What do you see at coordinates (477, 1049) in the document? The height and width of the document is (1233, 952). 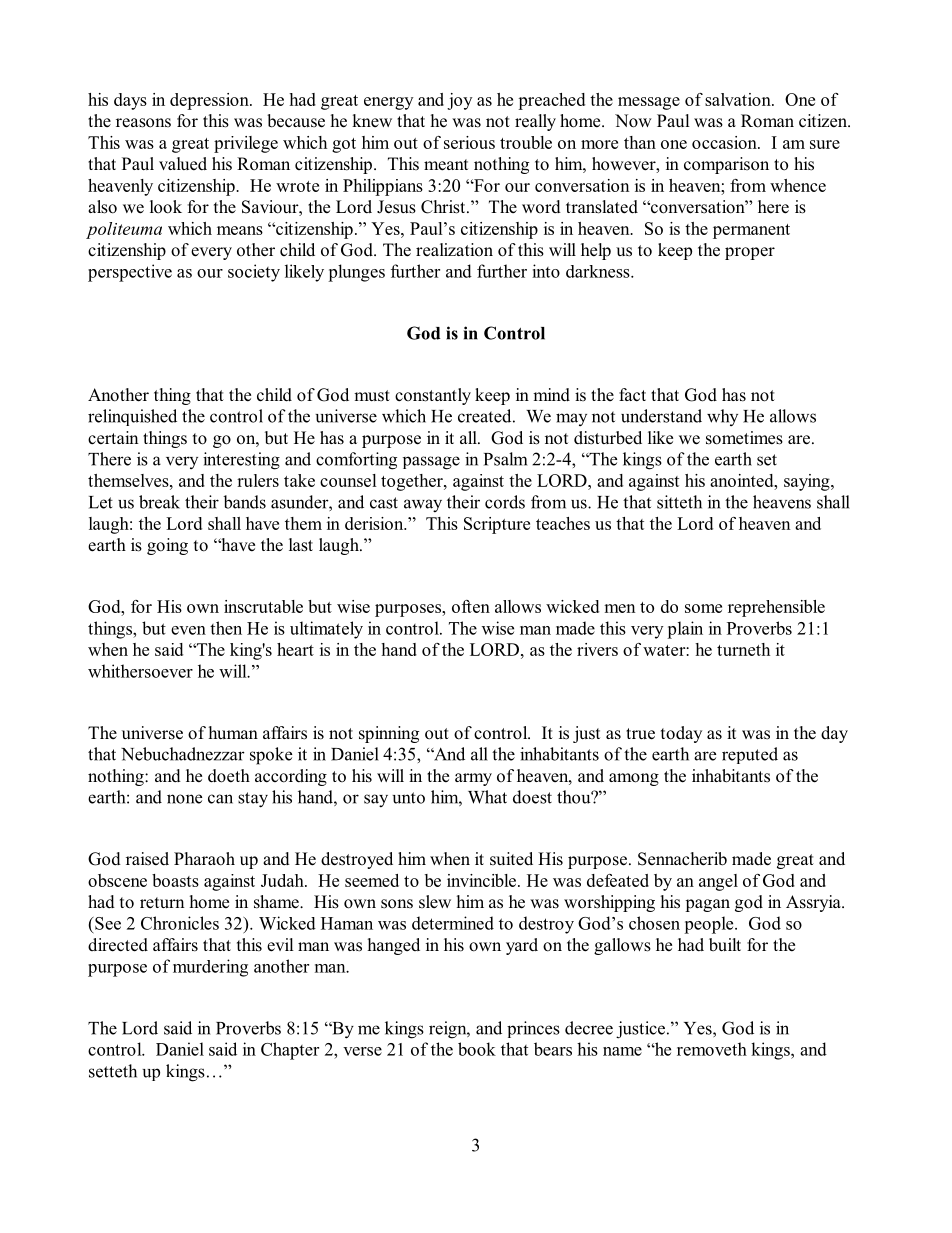 I see `book` at bounding box center [477, 1049].
